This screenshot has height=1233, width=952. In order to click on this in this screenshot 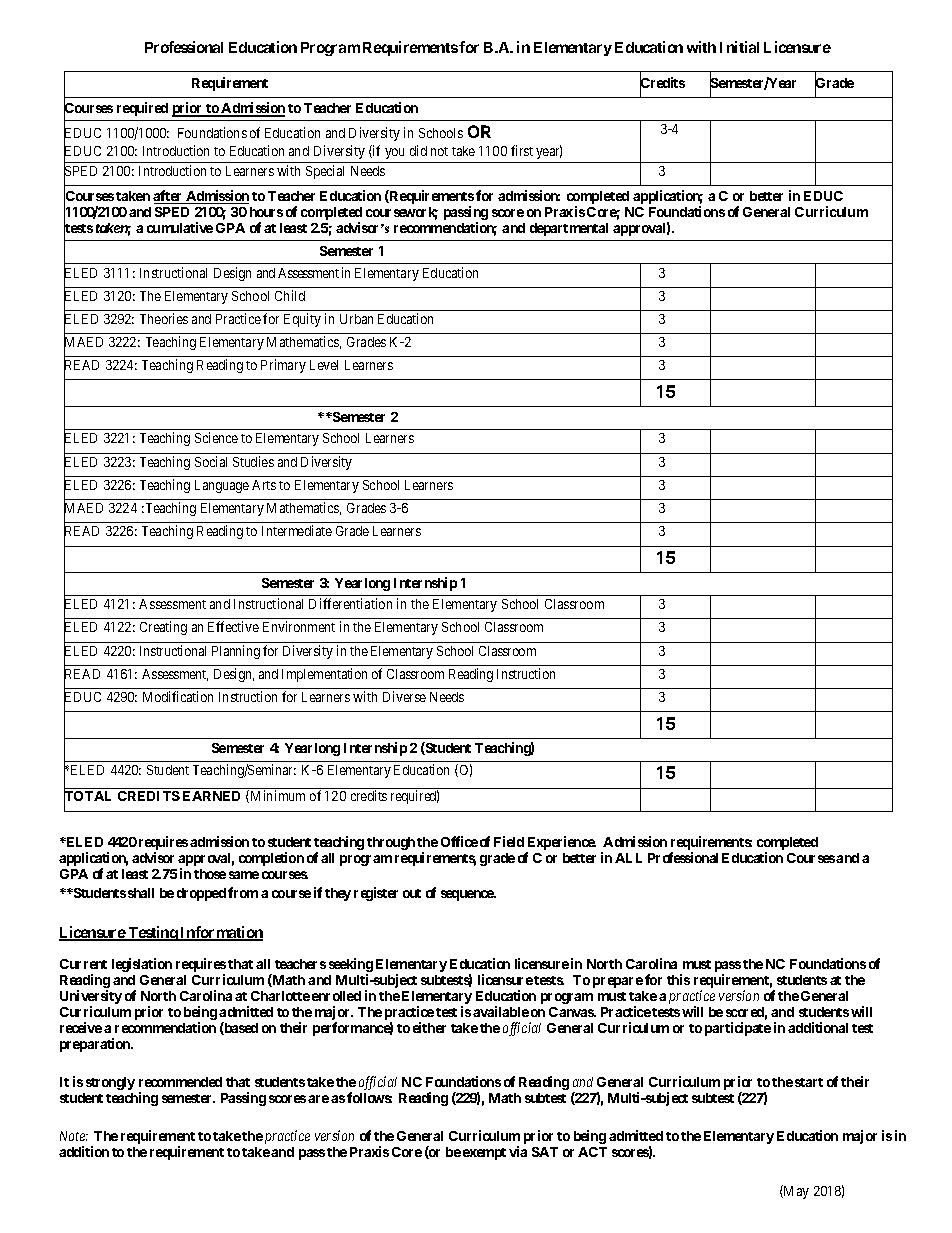, I will do `click(678, 979)`.
